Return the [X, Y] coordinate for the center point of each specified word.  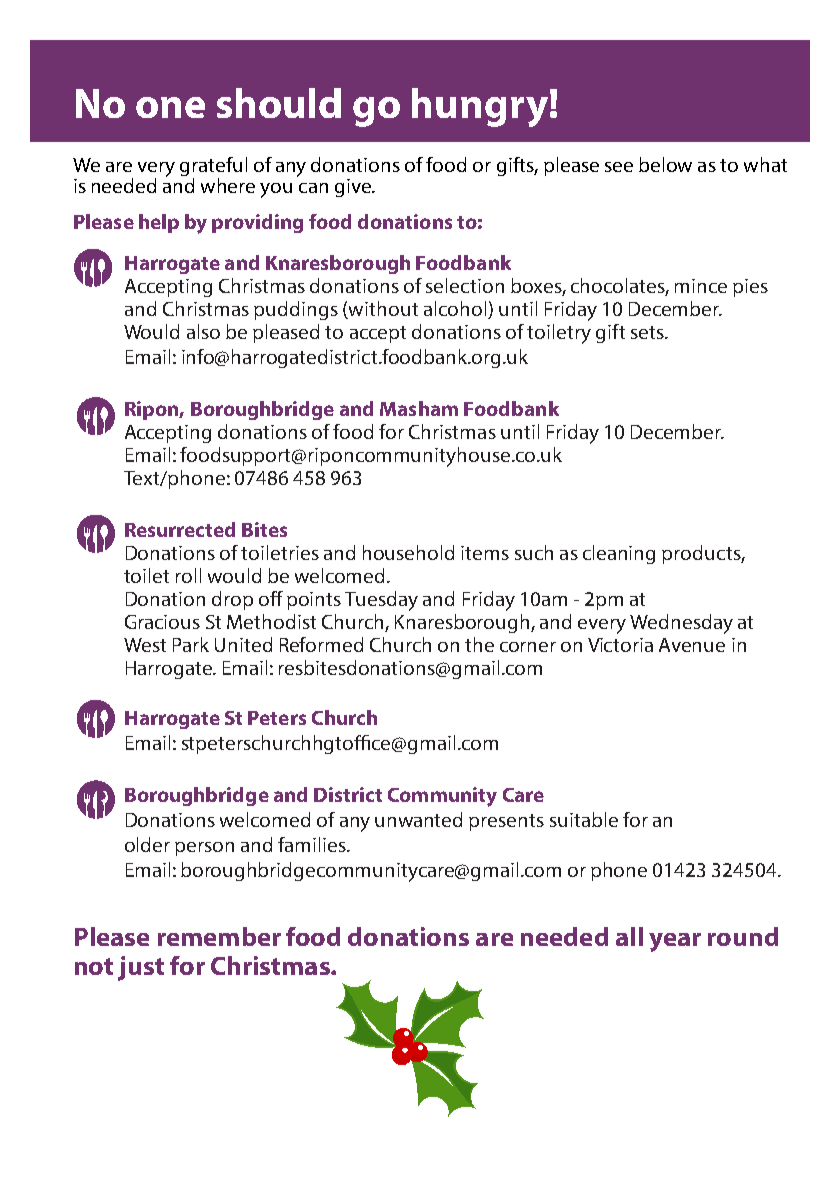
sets [648, 332]
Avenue [692, 645]
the [479, 644]
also [203, 331]
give [354, 188]
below [665, 164]
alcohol [456, 310]
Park [191, 644]
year [675, 942]
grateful [213, 168]
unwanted [418, 819]
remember [219, 936]
